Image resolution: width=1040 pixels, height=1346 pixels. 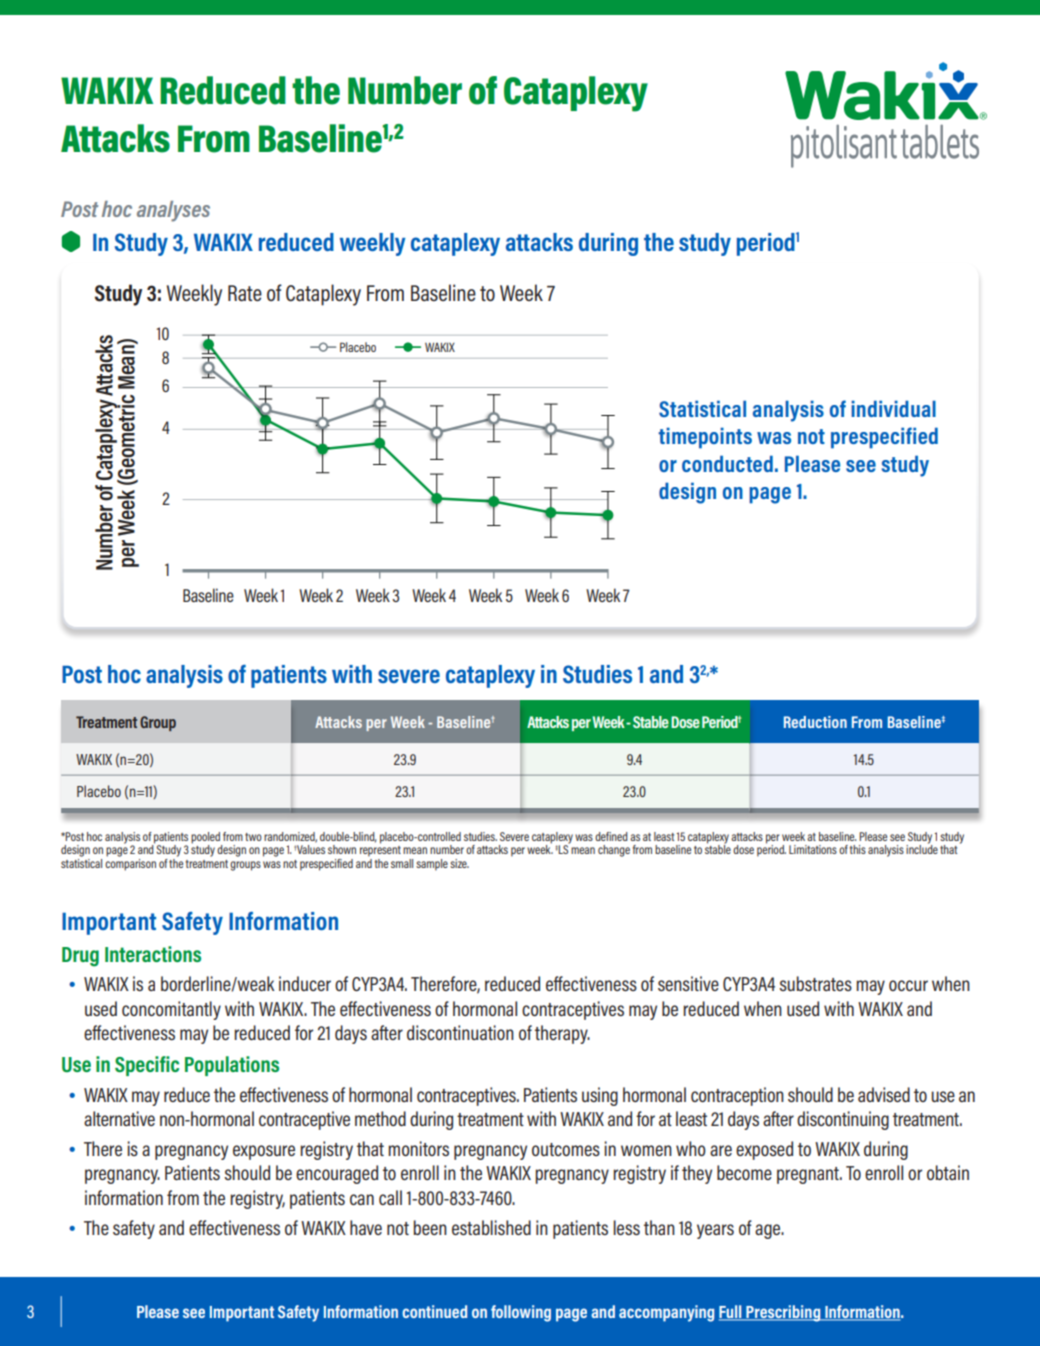 What do you see at coordinates (705, 438) in the screenshot?
I see `timepoints` at bounding box center [705, 438].
